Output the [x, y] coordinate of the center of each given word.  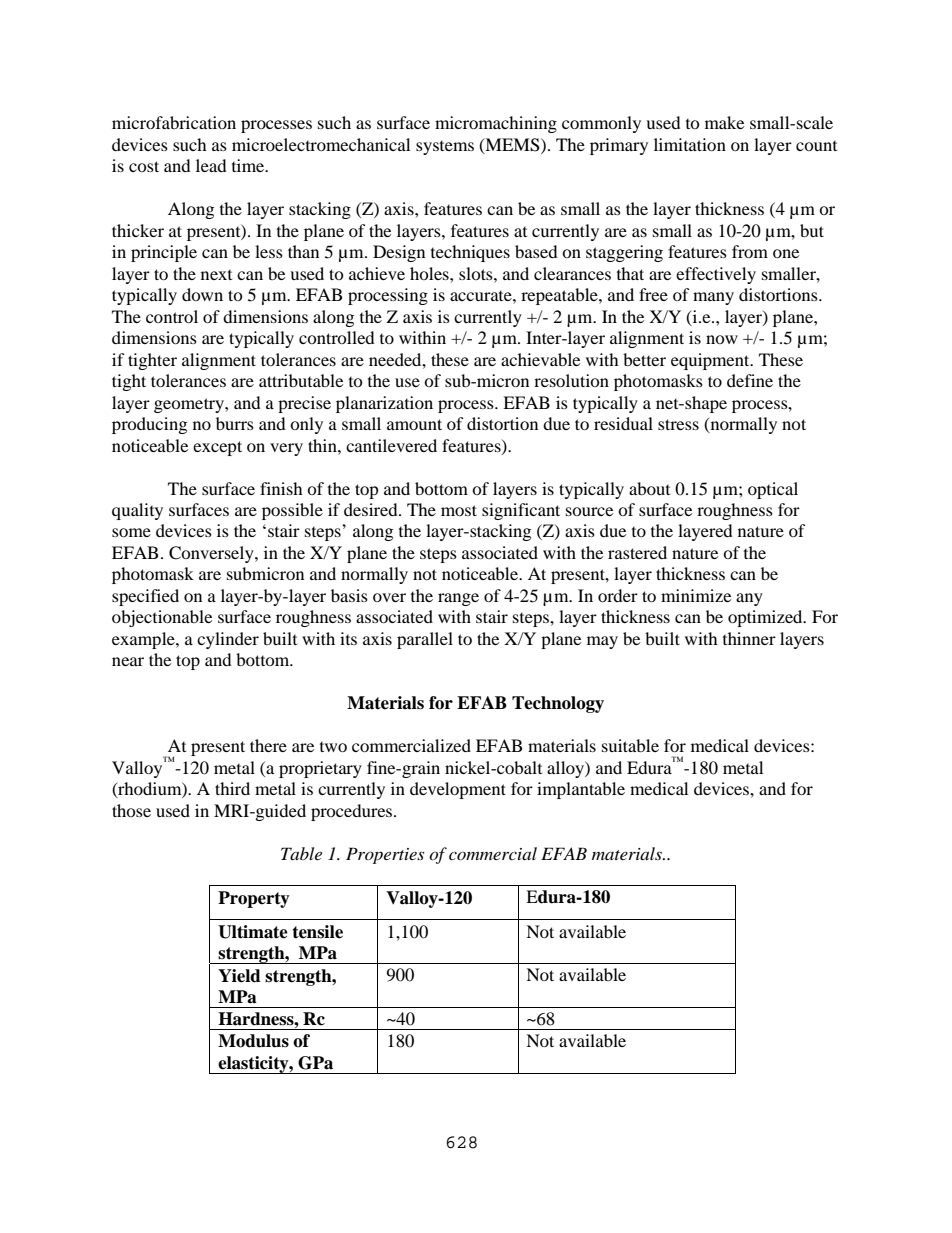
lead [211, 165]
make [724, 122]
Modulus [253, 1041]
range [458, 599]
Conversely [212, 554]
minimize [696, 595]
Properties [385, 855]
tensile [317, 932]
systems [445, 148]
